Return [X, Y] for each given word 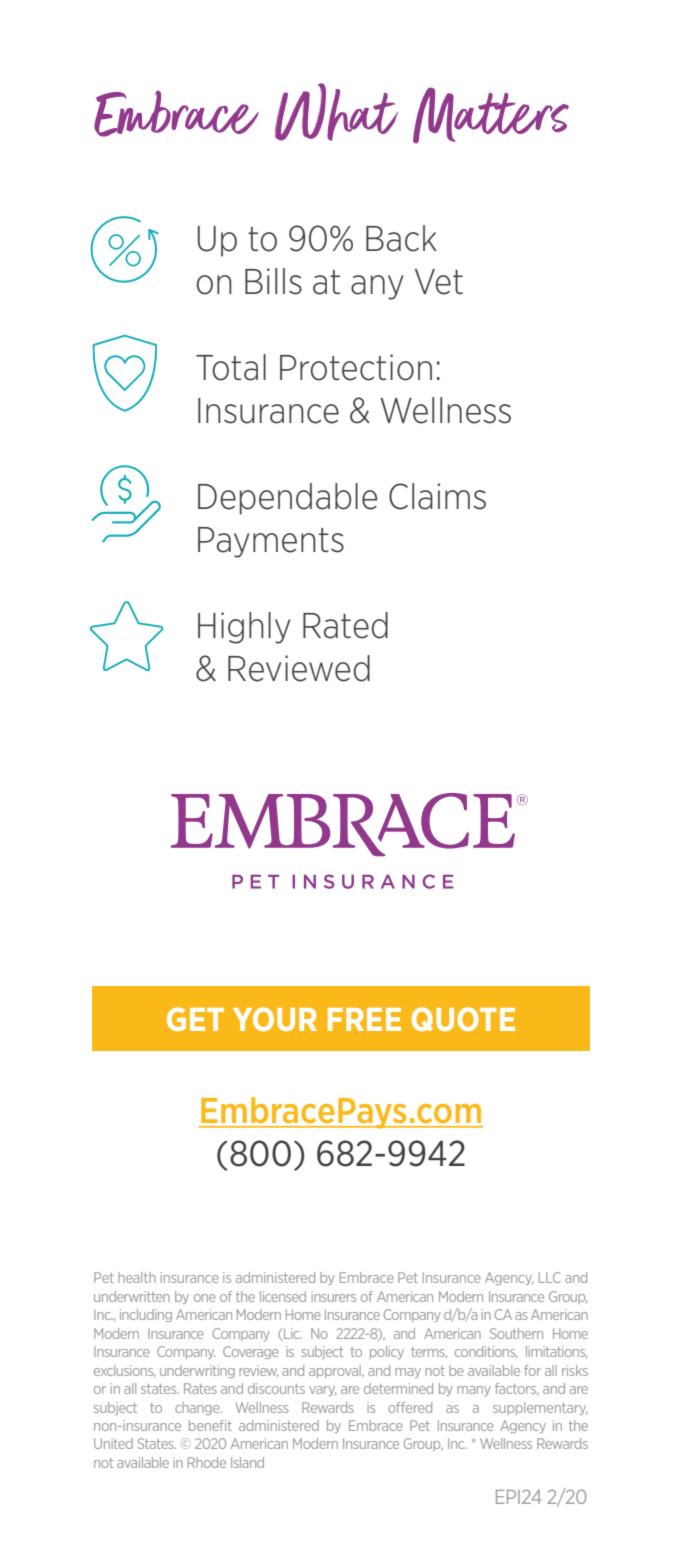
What [336, 112]
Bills [273, 281]
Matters [491, 115]
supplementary [540, 1408]
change [198, 1408]
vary [322, 1391]
